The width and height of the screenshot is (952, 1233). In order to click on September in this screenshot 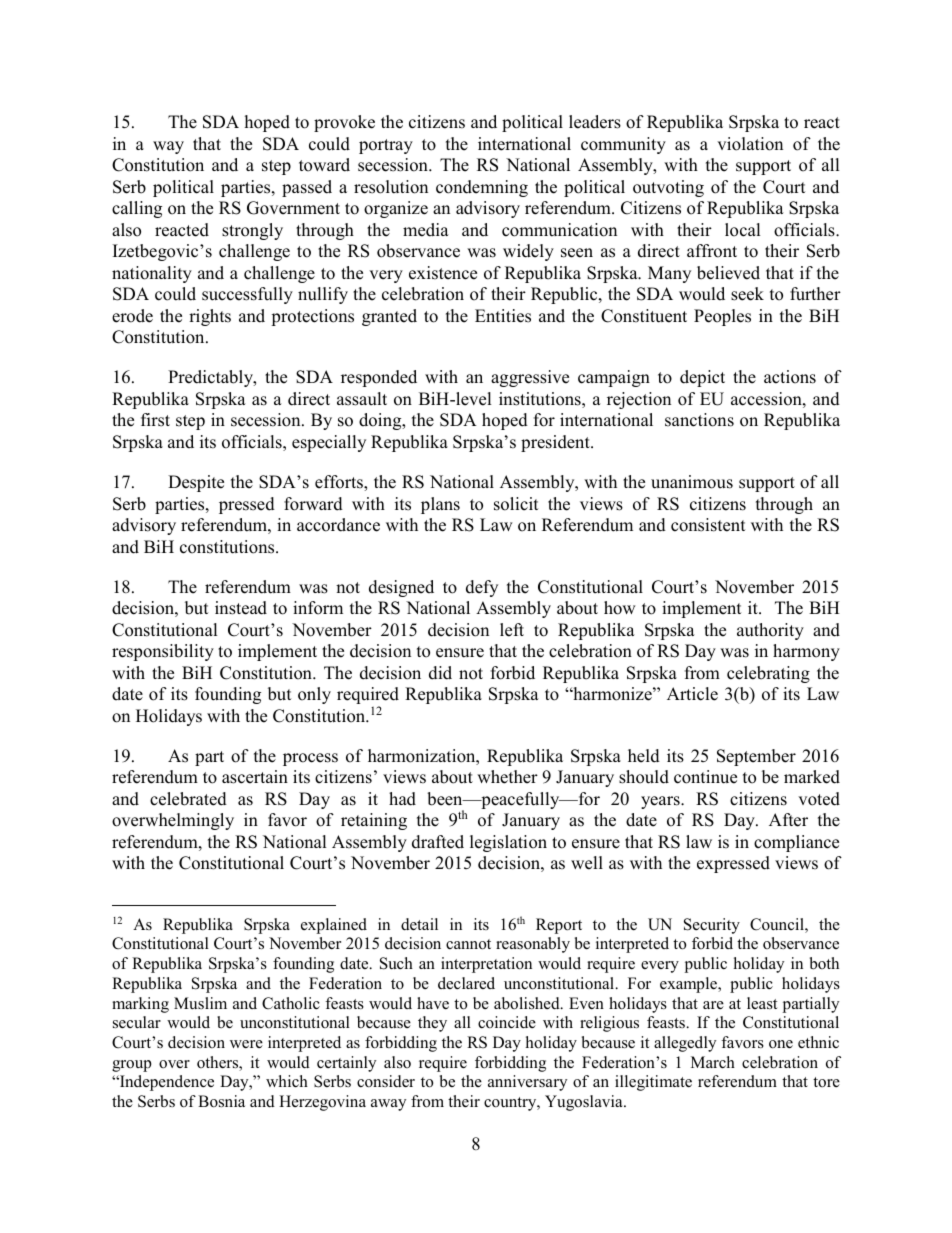, I will do `click(756, 757)`.
